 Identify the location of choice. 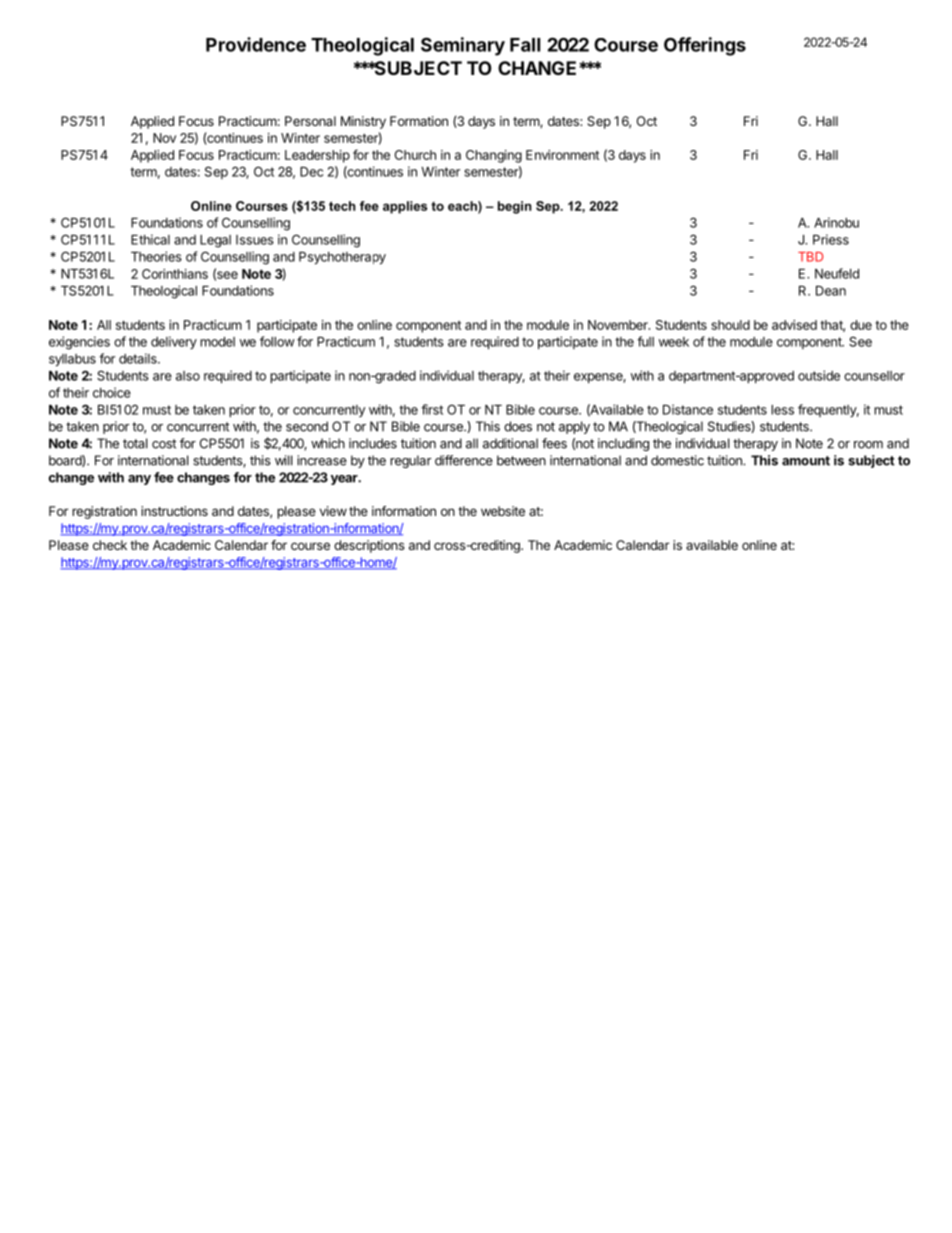
(112, 392).
